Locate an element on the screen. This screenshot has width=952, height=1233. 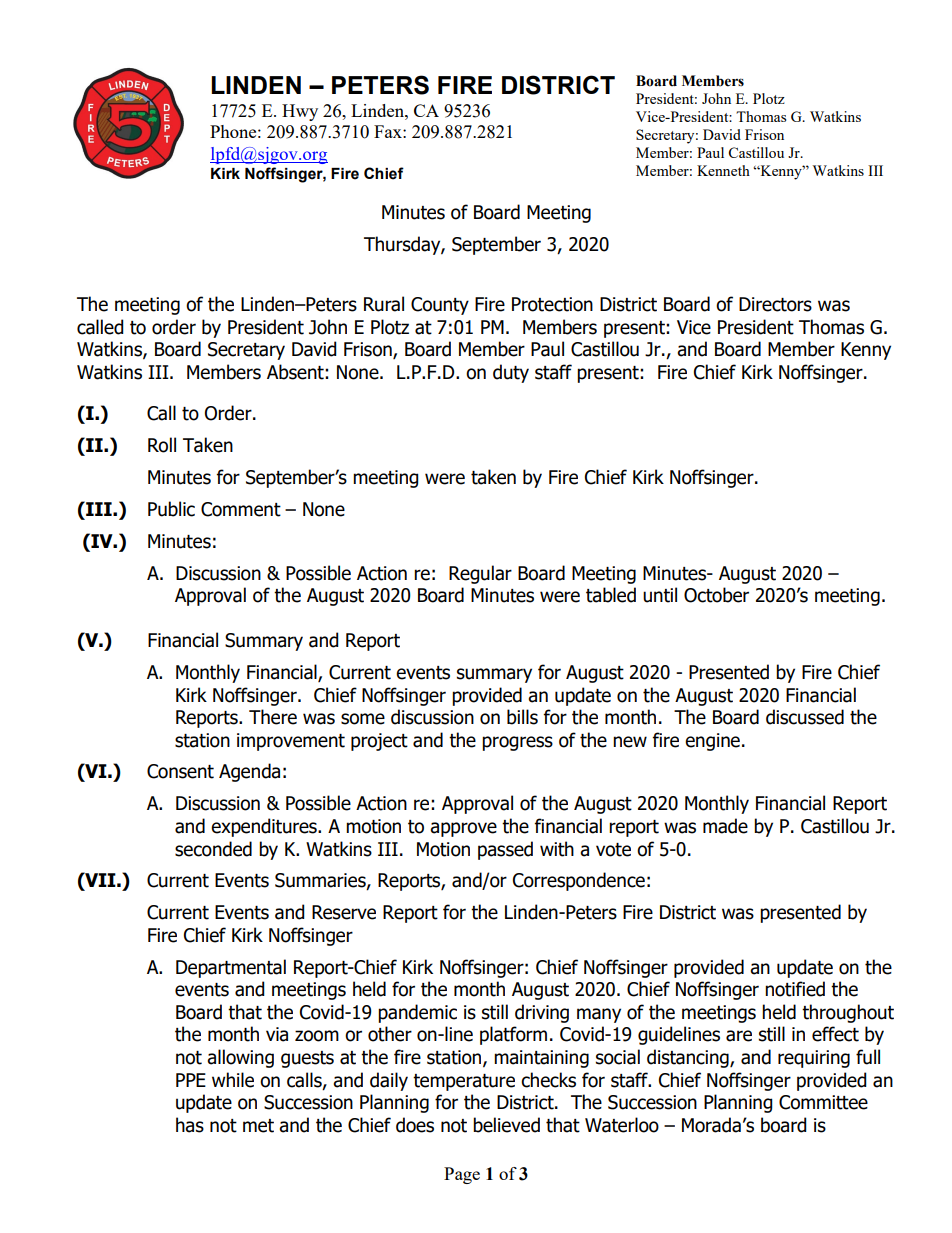
passed is located at coordinates (505, 850).
